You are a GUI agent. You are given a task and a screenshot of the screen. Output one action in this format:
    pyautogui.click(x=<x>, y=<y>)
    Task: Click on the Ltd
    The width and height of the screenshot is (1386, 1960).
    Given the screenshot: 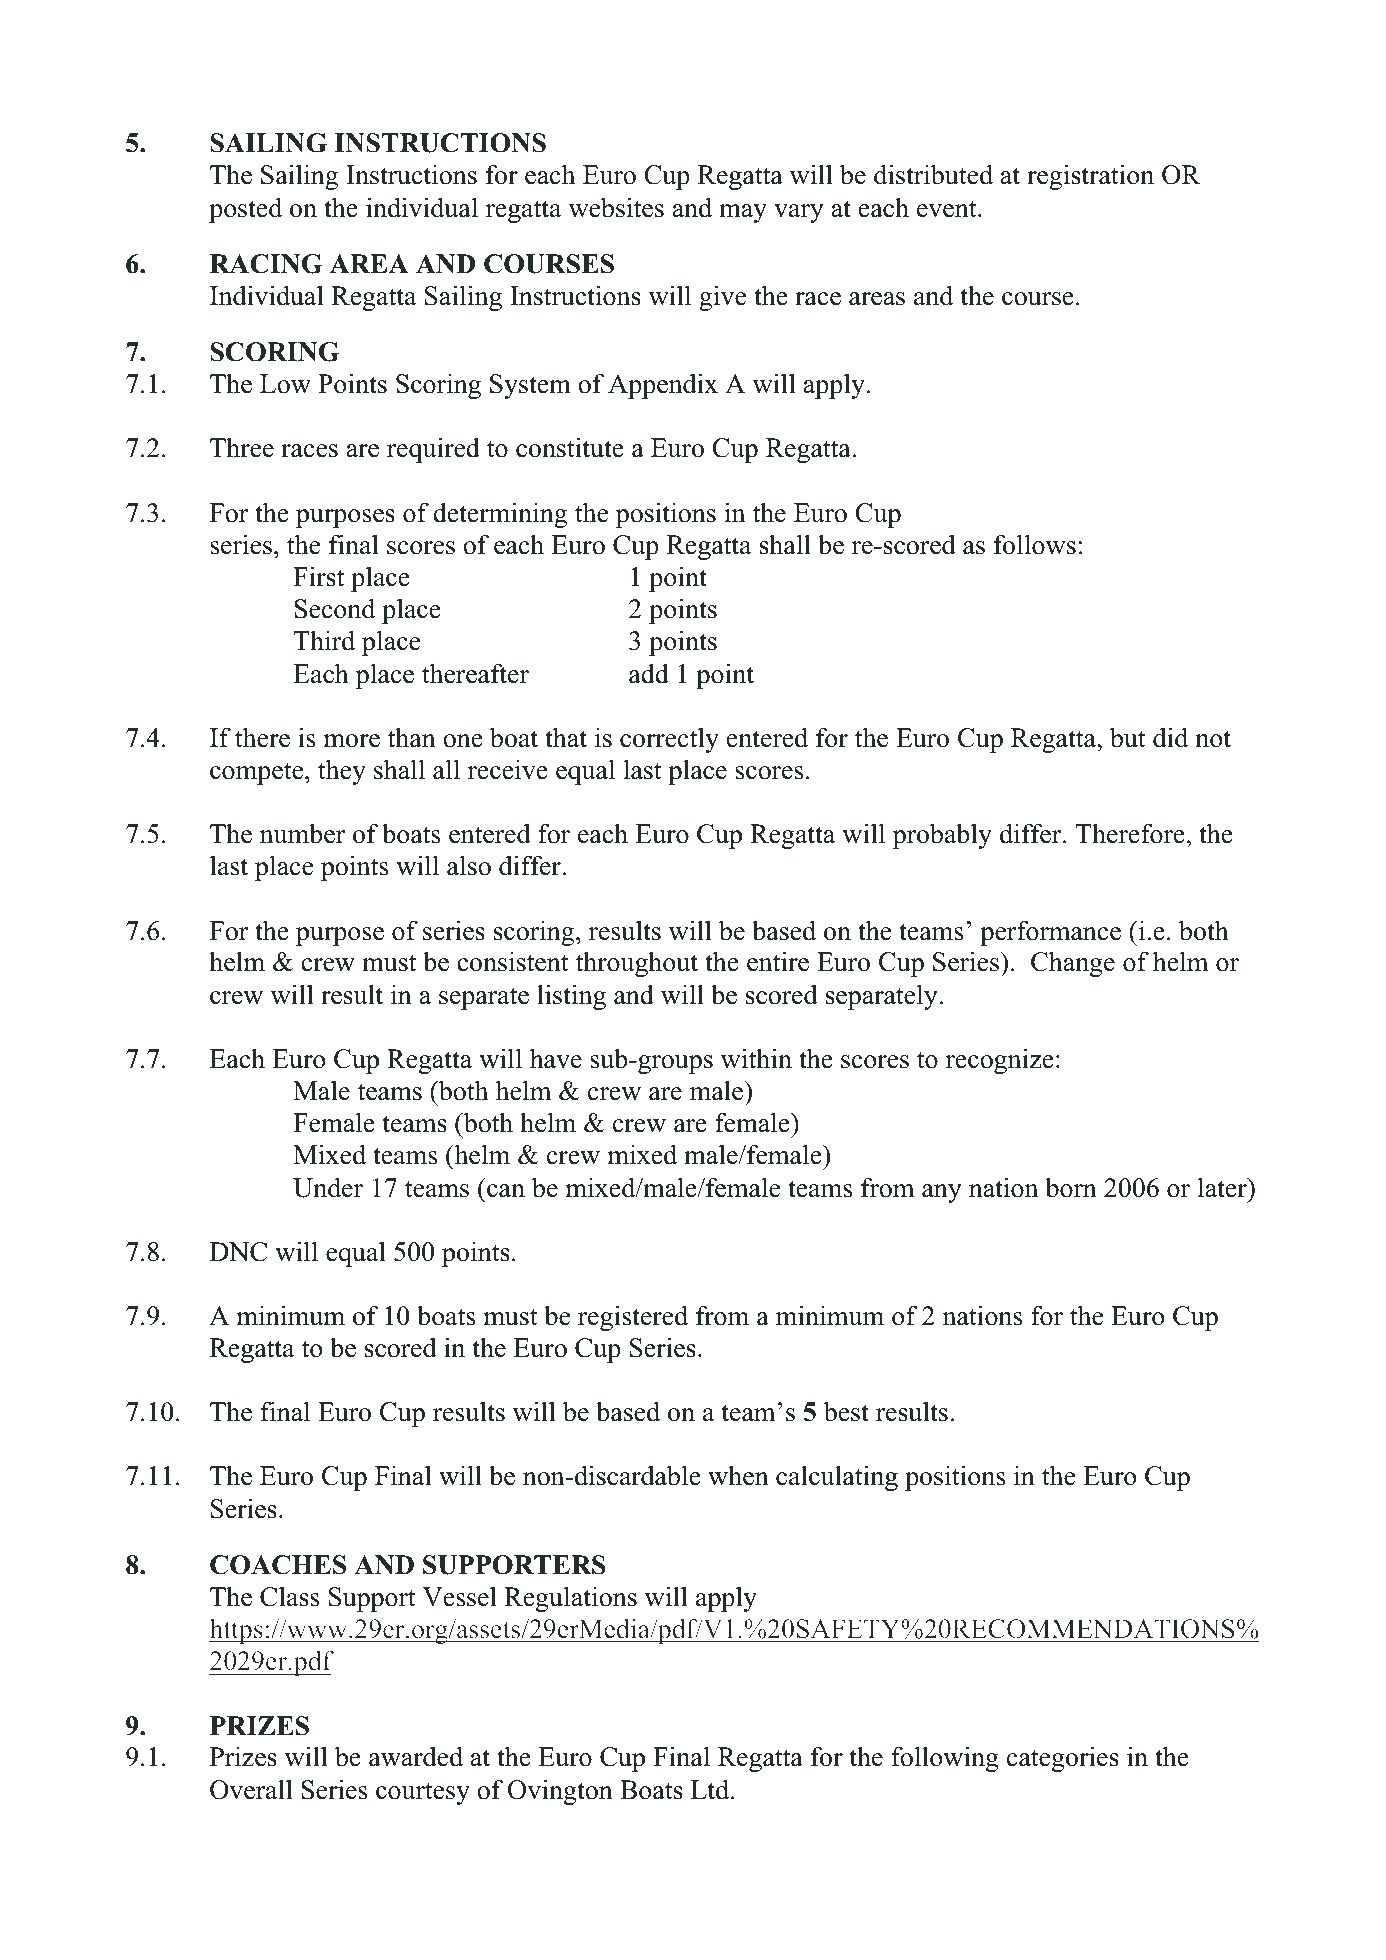 What is the action you would take?
    pyautogui.click(x=711, y=1789)
